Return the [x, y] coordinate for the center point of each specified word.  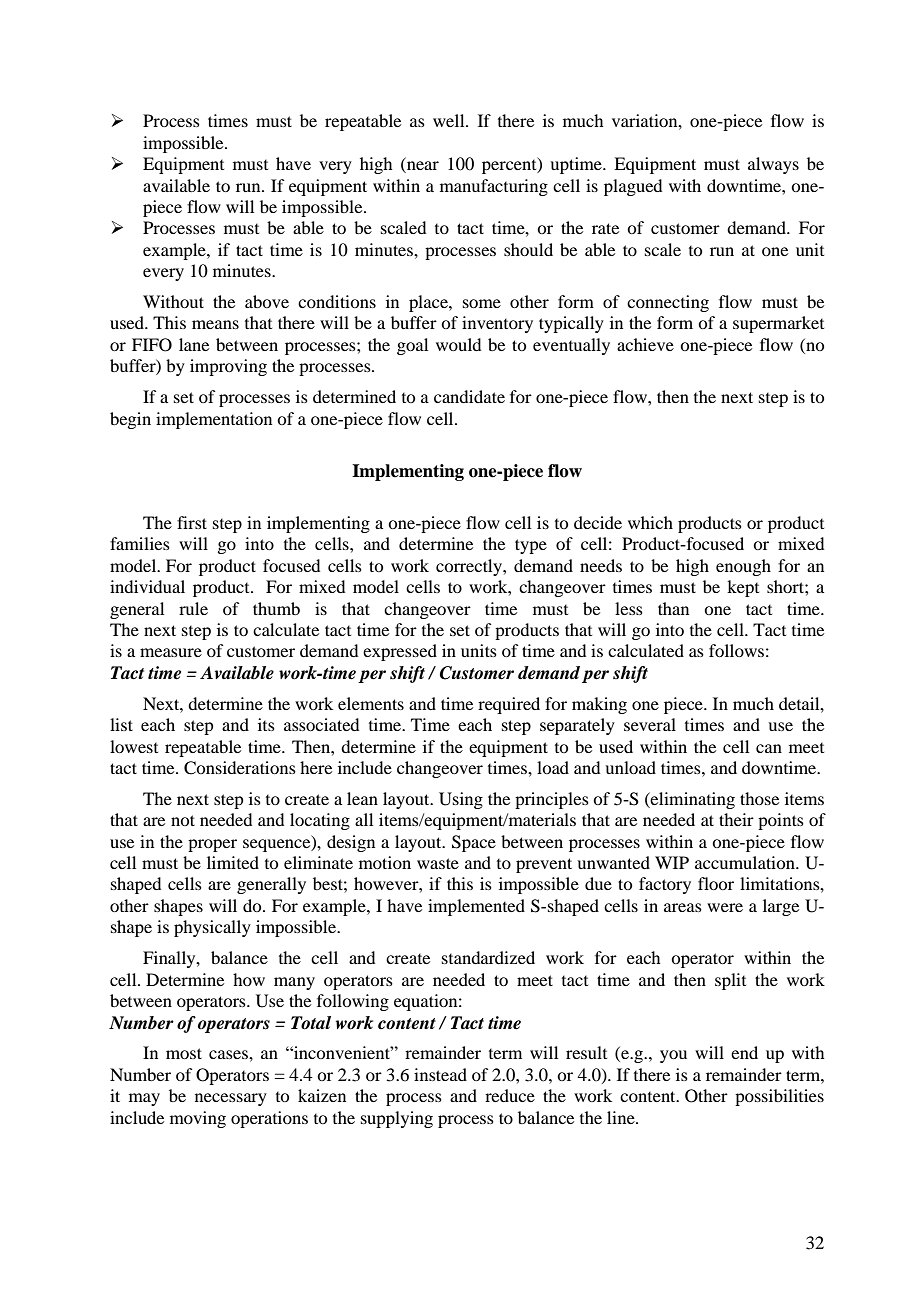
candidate [469, 396]
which [650, 522]
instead [440, 1074]
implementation [214, 420]
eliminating [692, 800]
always [773, 165]
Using [461, 800]
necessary [231, 1099]
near [422, 167]
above [267, 301]
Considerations [240, 768]
